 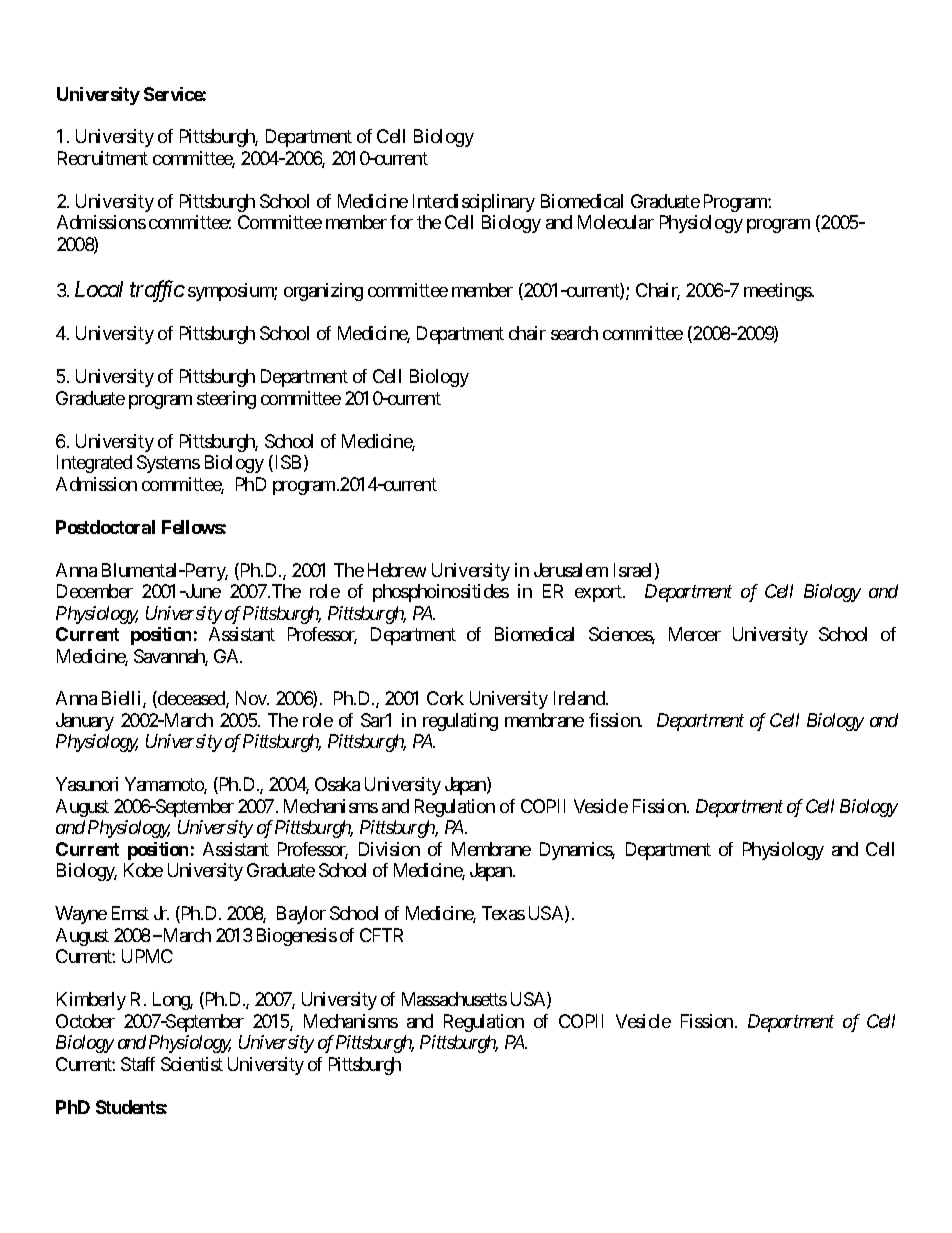 I want to click on regulating, so click(x=460, y=722).
